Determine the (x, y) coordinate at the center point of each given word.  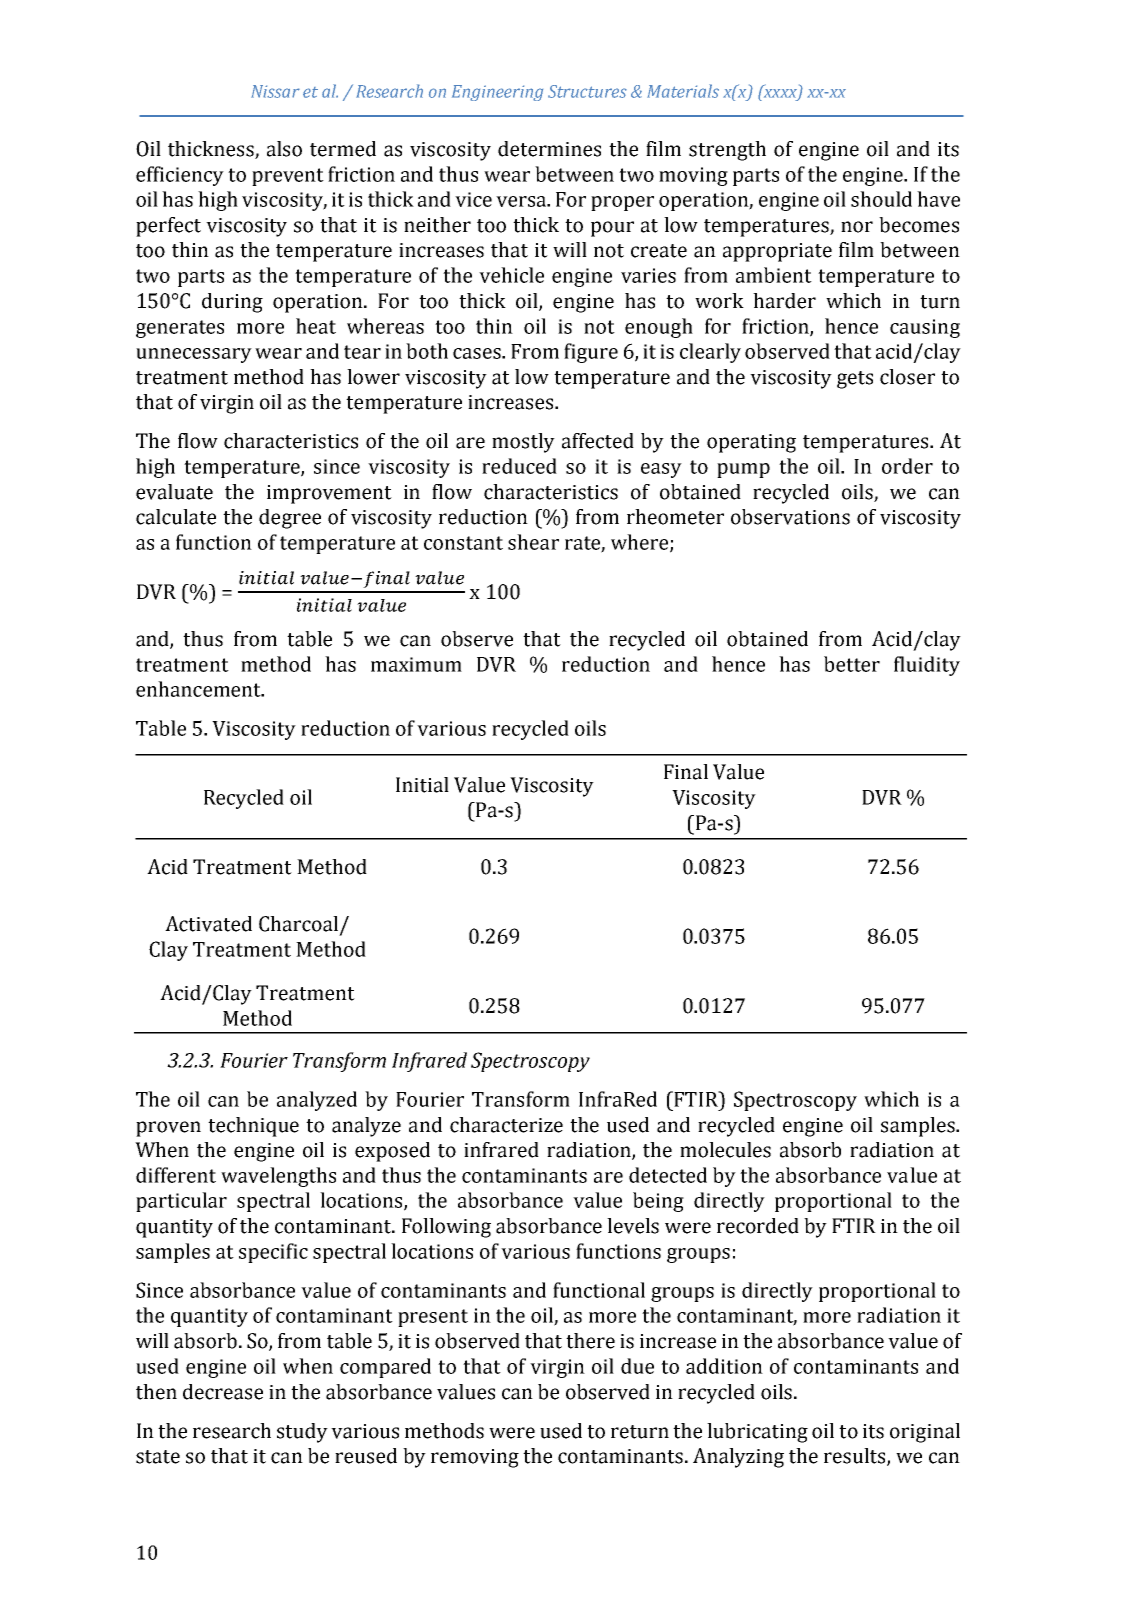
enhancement (199, 689)
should (881, 199)
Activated (208, 924)
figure (591, 353)
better (852, 664)
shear (533, 542)
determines (549, 149)
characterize (506, 1125)
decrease (223, 1392)
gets (855, 380)
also (284, 149)
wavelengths (278, 1177)
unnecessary (194, 355)
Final (686, 772)
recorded (758, 1226)
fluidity (927, 666)
